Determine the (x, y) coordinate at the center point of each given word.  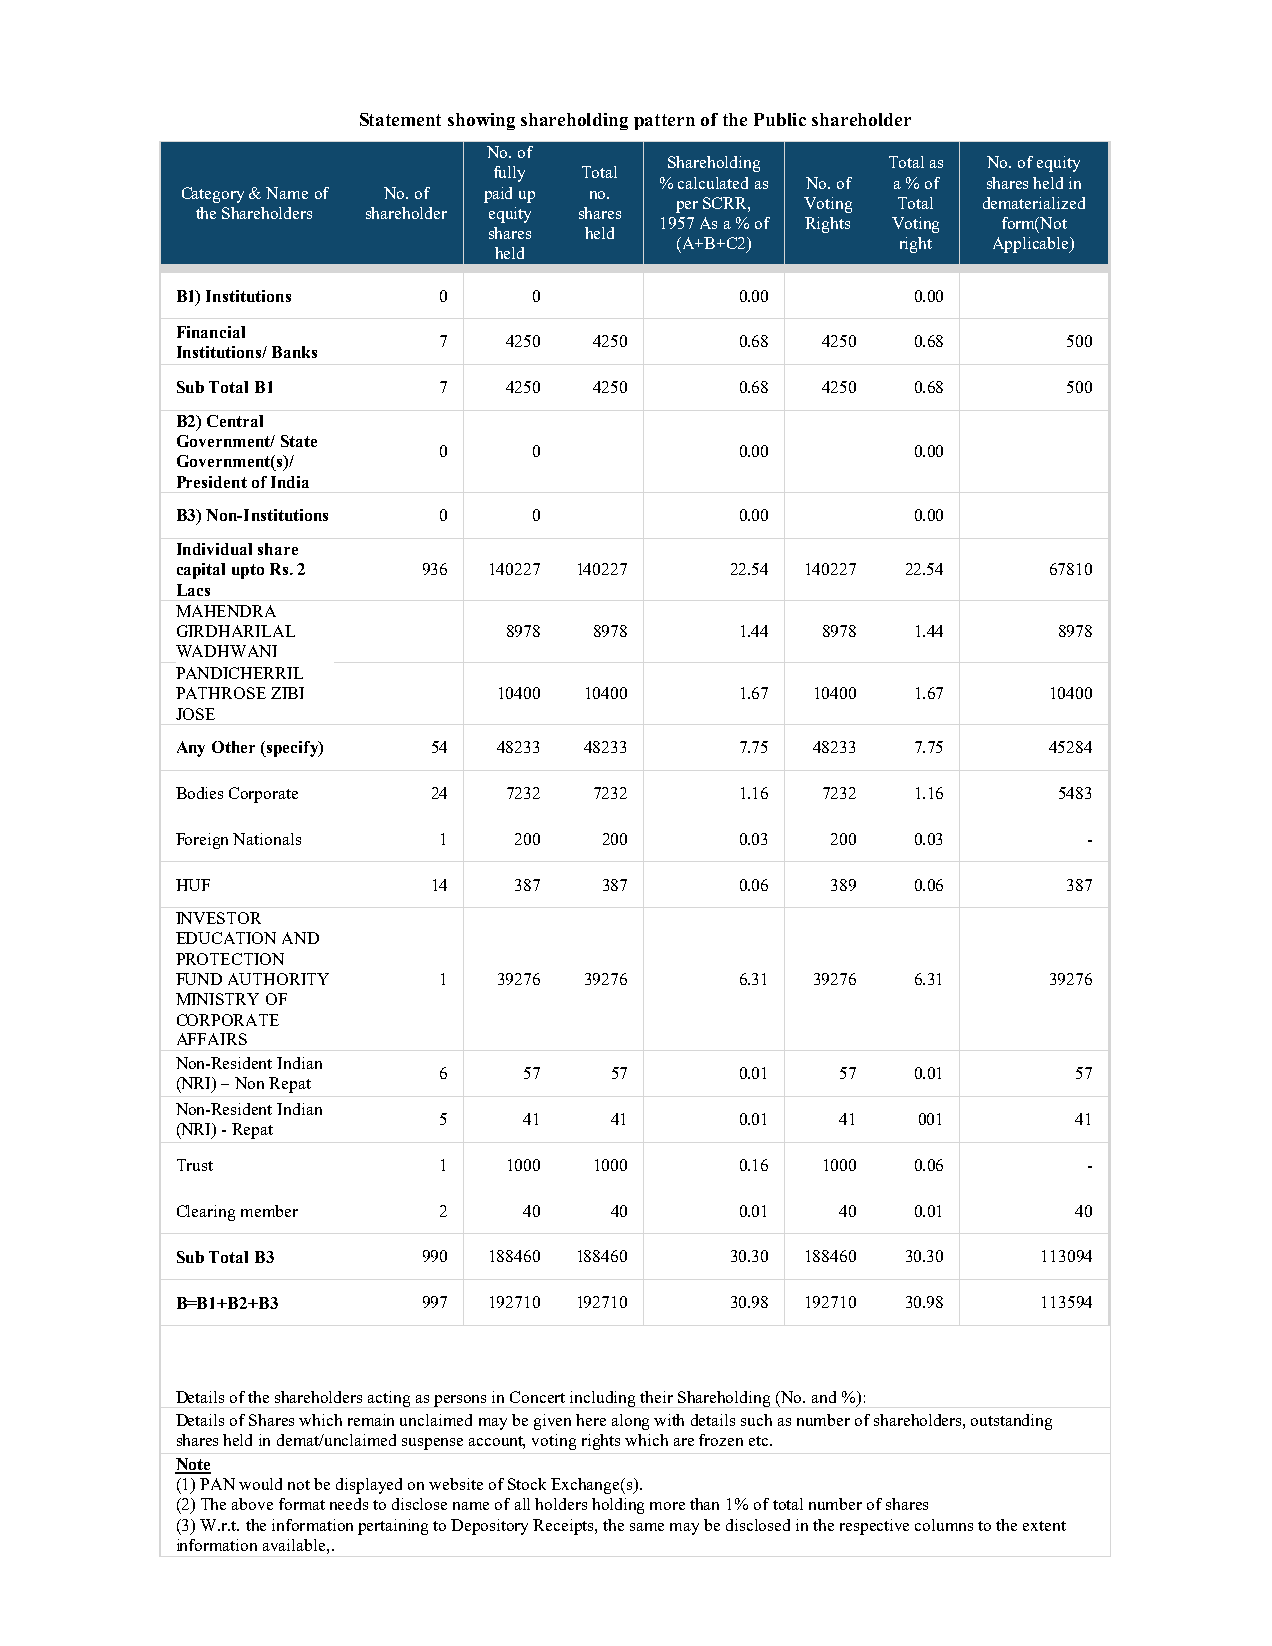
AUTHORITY (278, 979)
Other (233, 747)
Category (213, 195)
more (667, 1506)
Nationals (267, 839)
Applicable (1032, 245)
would (260, 1484)
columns (944, 1525)
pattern (664, 122)
